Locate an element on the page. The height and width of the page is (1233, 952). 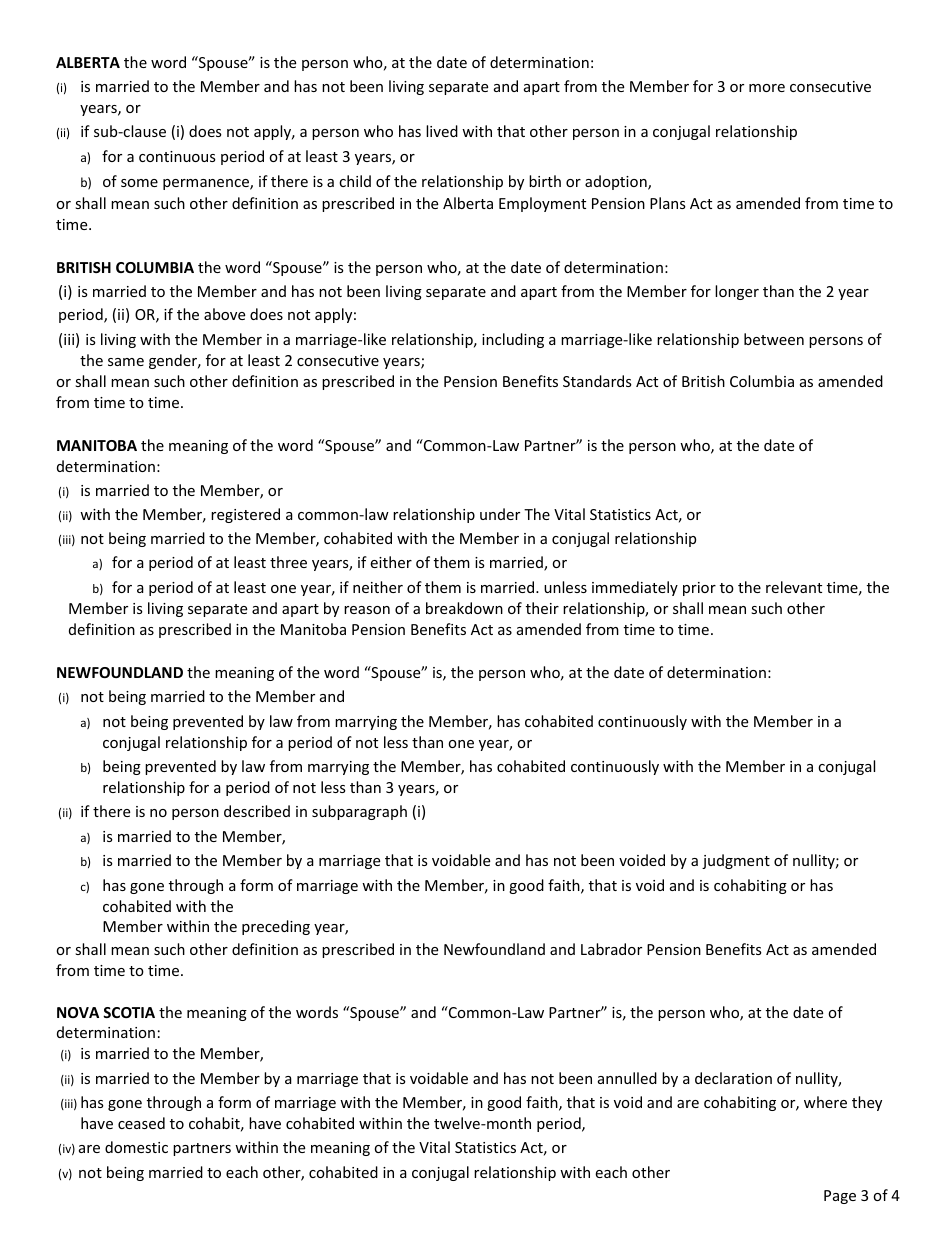
more is located at coordinates (767, 88).
